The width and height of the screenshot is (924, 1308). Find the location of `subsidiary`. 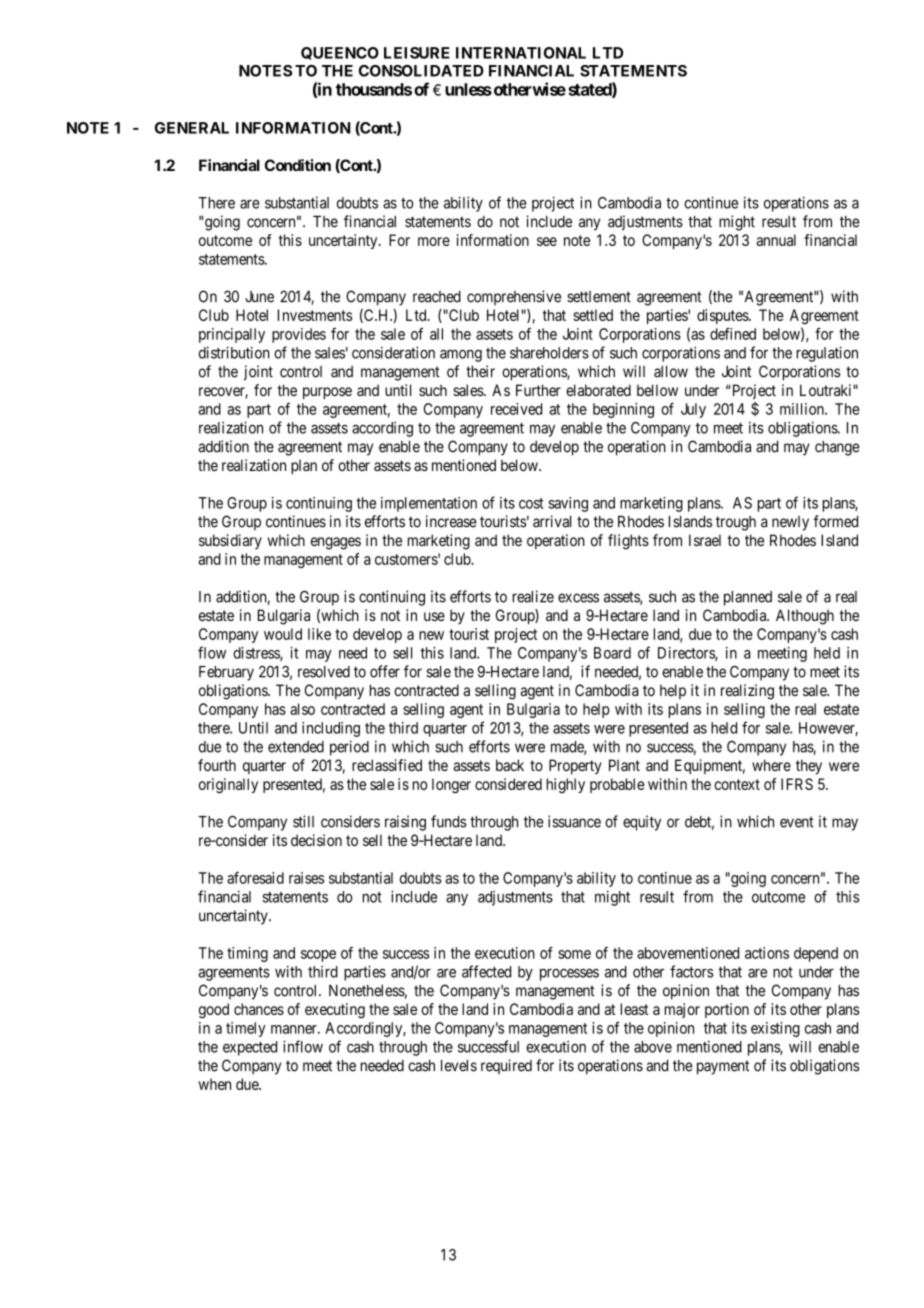

subsidiary is located at coordinates (230, 541).
